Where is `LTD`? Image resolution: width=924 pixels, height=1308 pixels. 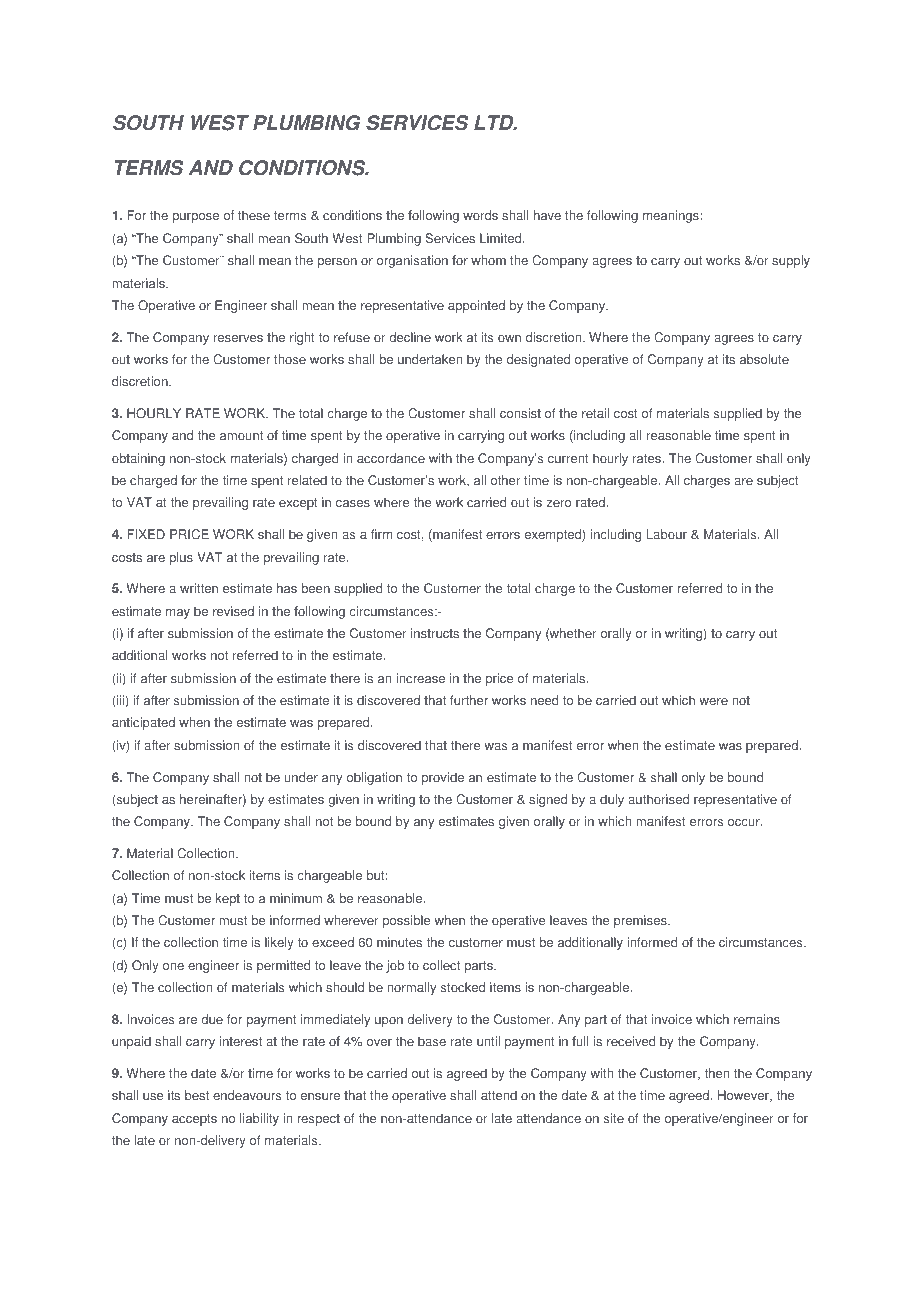 LTD is located at coordinates (495, 122).
